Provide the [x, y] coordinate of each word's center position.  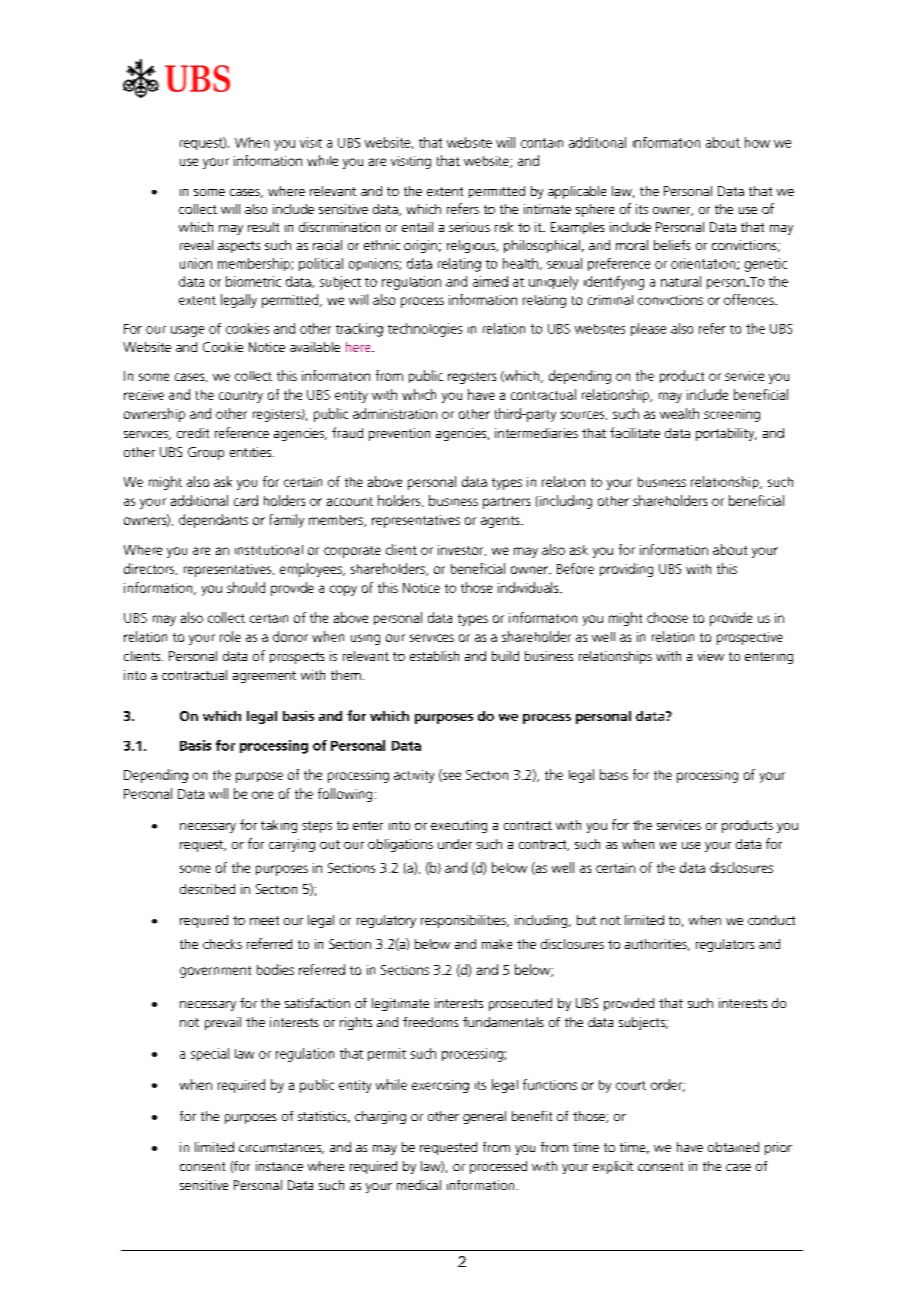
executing [459, 826]
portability [726, 434]
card [246, 500]
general [484, 1117]
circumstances [281, 1148]
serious [469, 227]
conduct [771, 920]
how [757, 142]
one [262, 795]
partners [506, 503]
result [263, 227]
